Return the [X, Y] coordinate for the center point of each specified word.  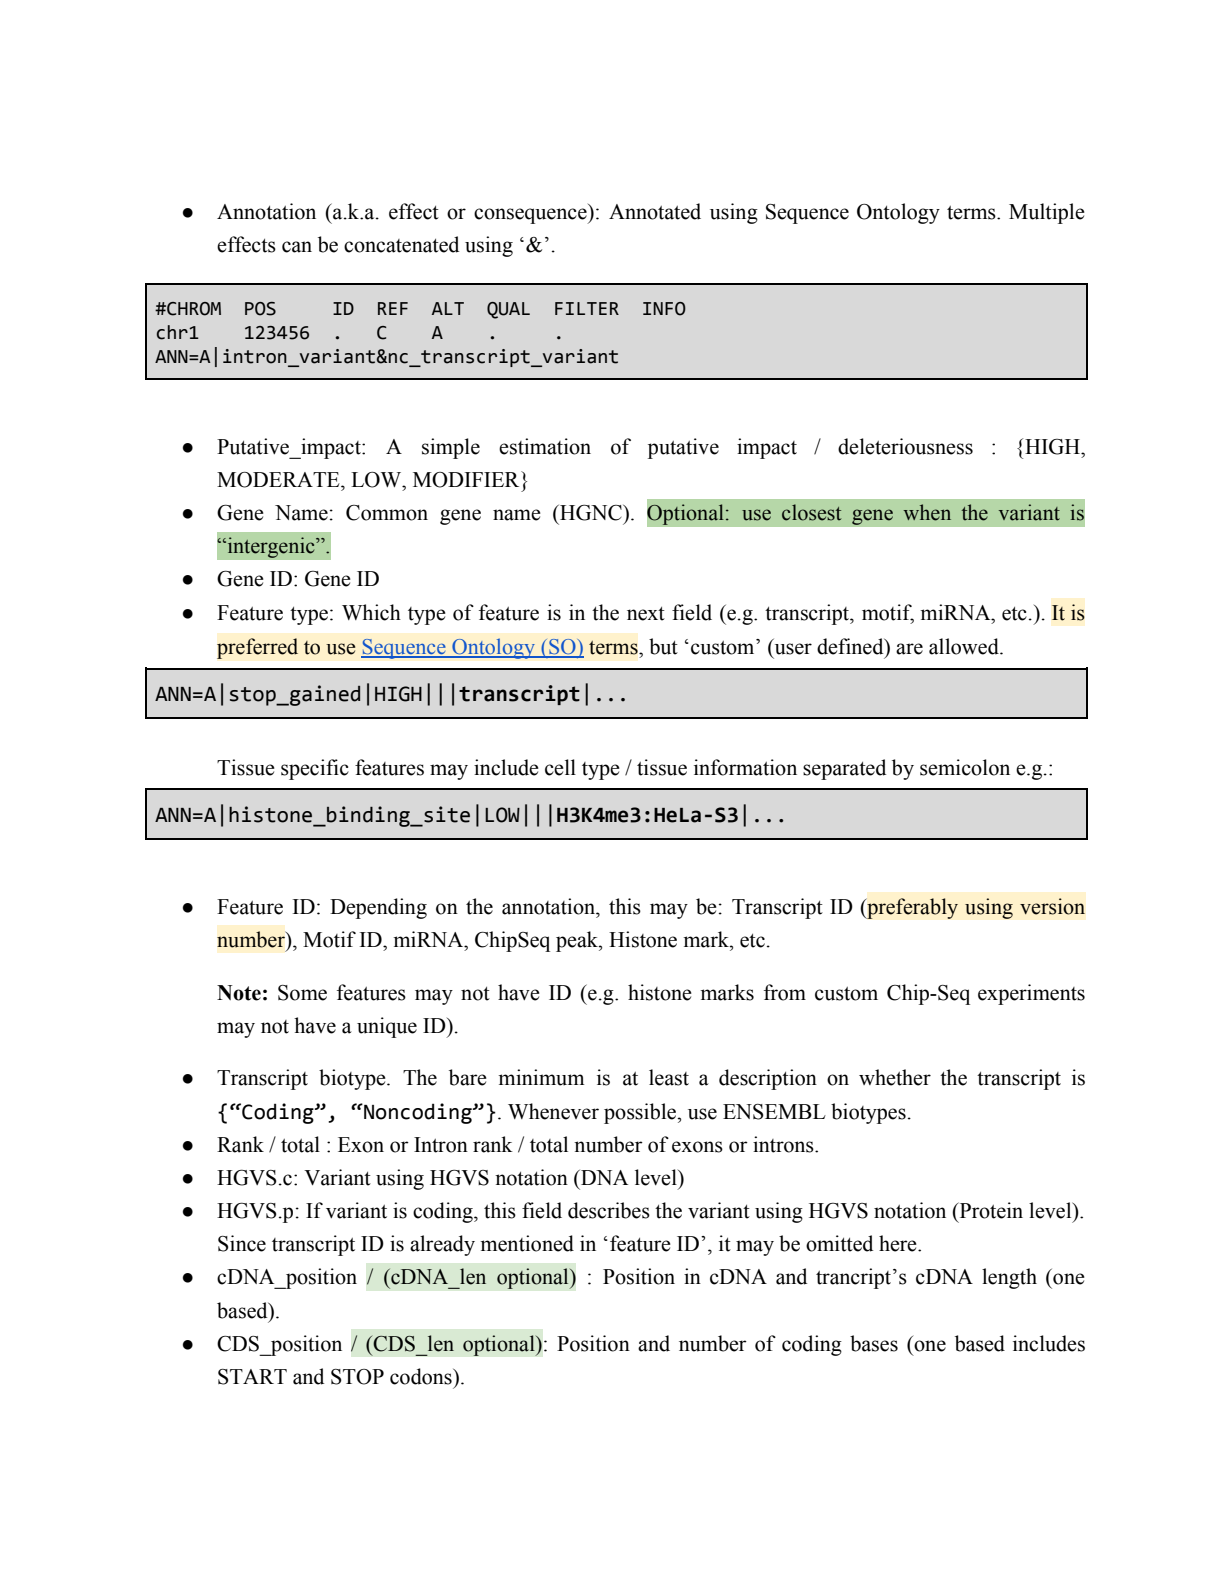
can [297, 247]
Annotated [655, 211]
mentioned [527, 1243]
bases [874, 1343]
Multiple [1047, 213]
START [252, 1377]
